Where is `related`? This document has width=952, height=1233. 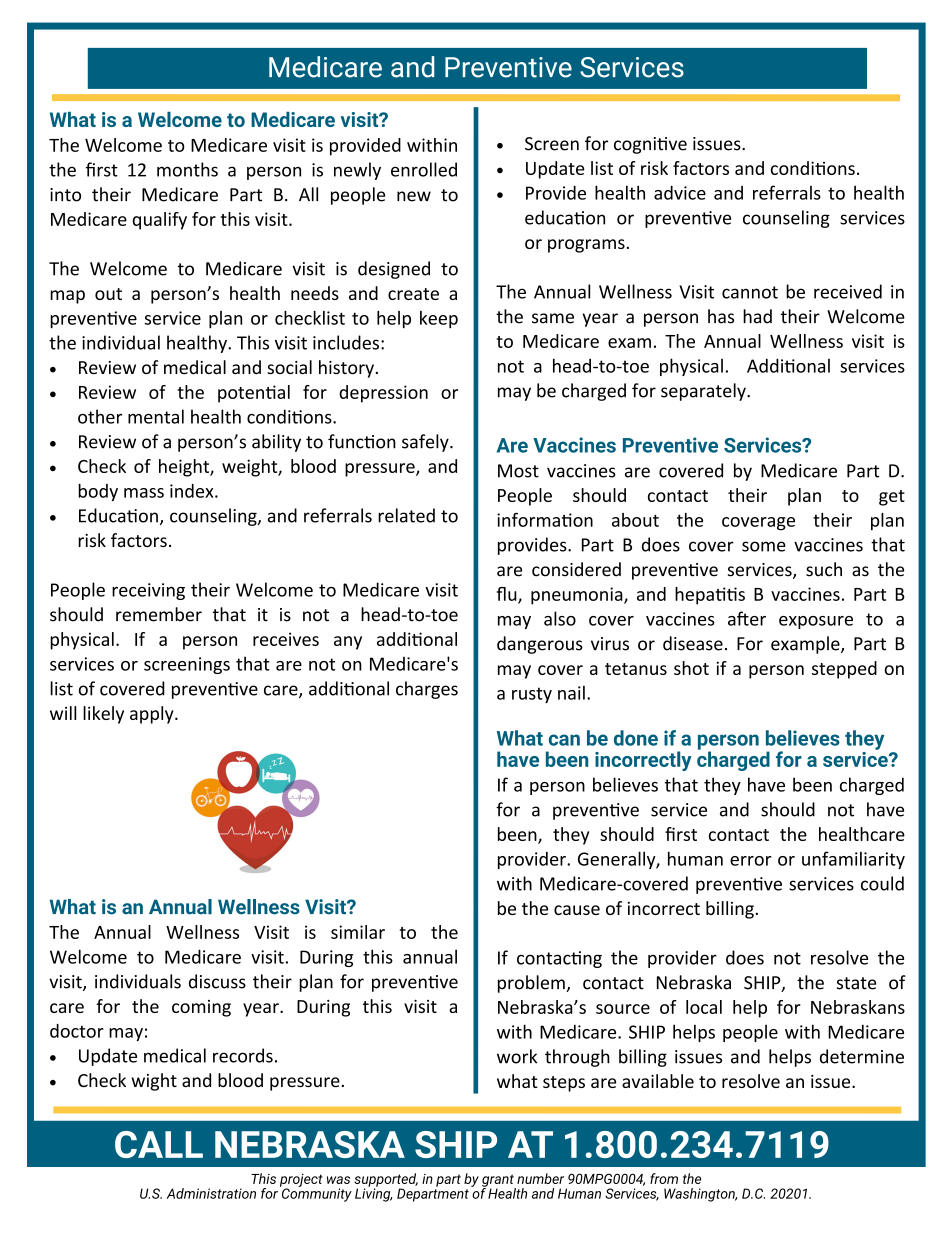 related is located at coordinates (406, 515).
